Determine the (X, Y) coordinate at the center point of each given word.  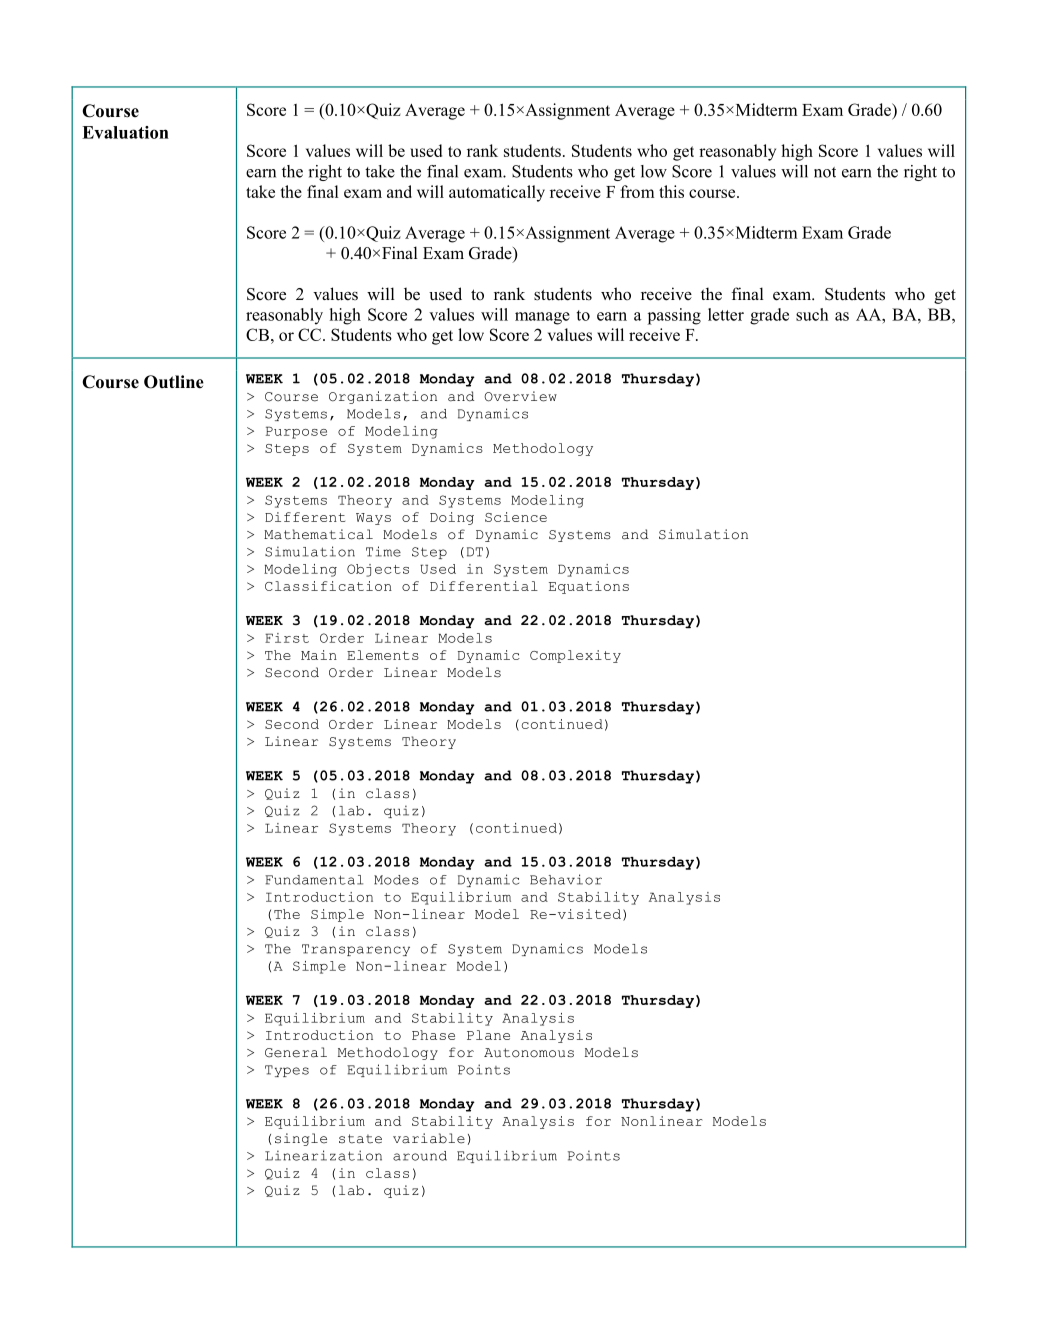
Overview (520, 396)
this (671, 191)
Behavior (566, 879)
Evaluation (125, 132)
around (420, 1156)
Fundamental (314, 880)
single (301, 1139)
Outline (174, 382)
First (287, 638)
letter (726, 314)
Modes (396, 880)
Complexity (575, 656)
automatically (497, 193)
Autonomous (529, 1053)
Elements (383, 655)
